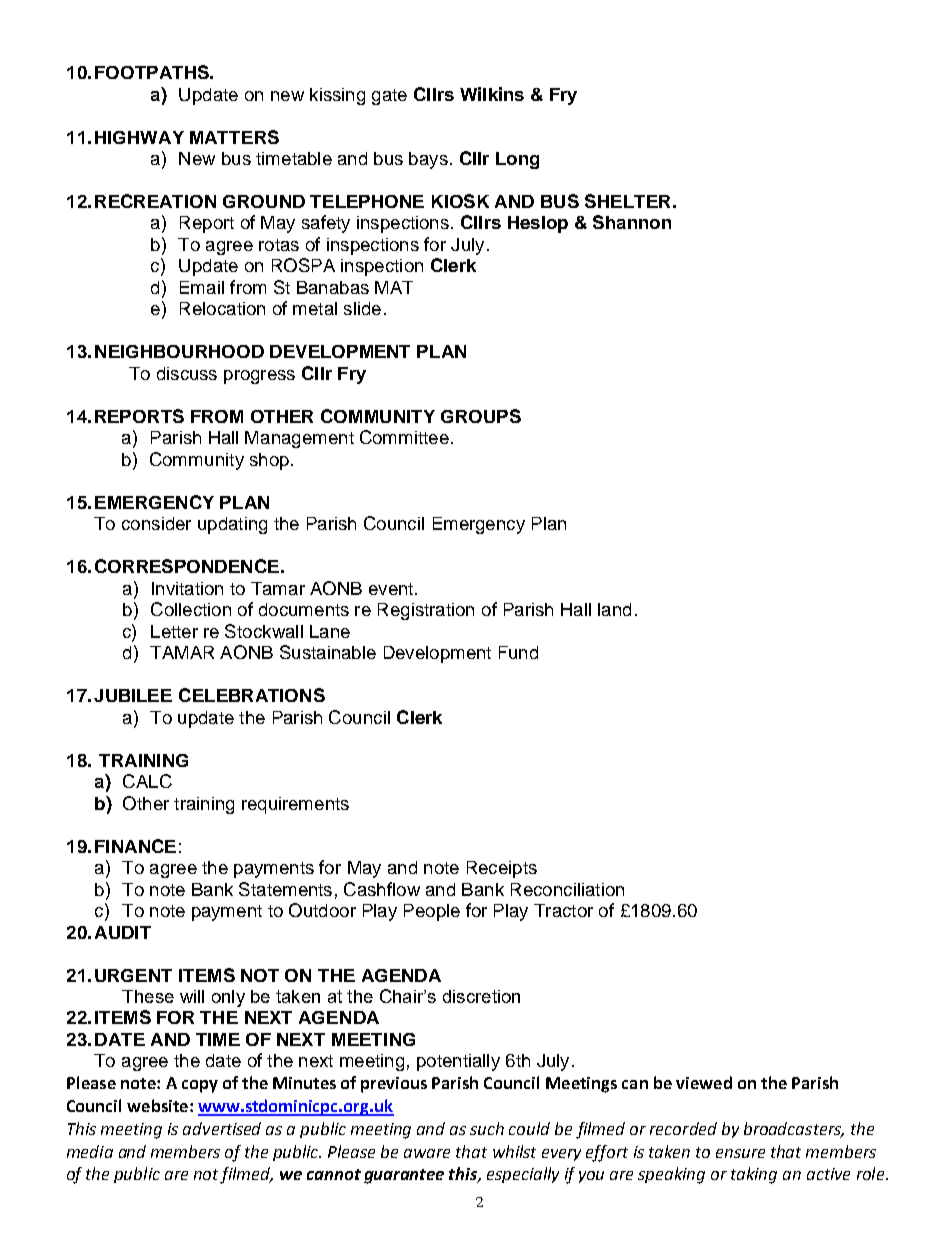 This screenshot has width=952, height=1233. What do you see at coordinates (740, 1153) in the screenshot?
I see `ensure` at bounding box center [740, 1153].
